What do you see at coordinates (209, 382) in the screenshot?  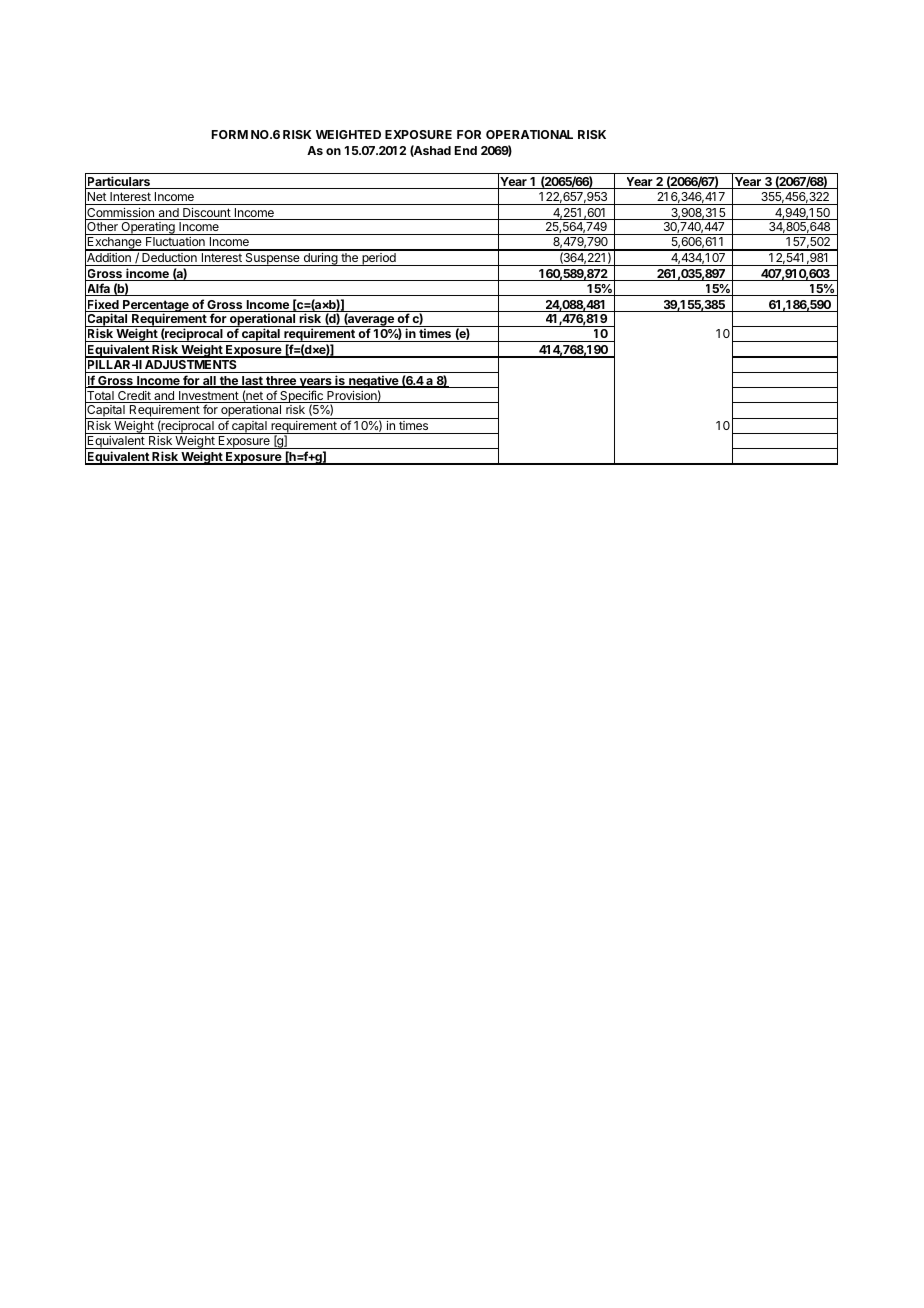 I see `all` at bounding box center [209, 382].
